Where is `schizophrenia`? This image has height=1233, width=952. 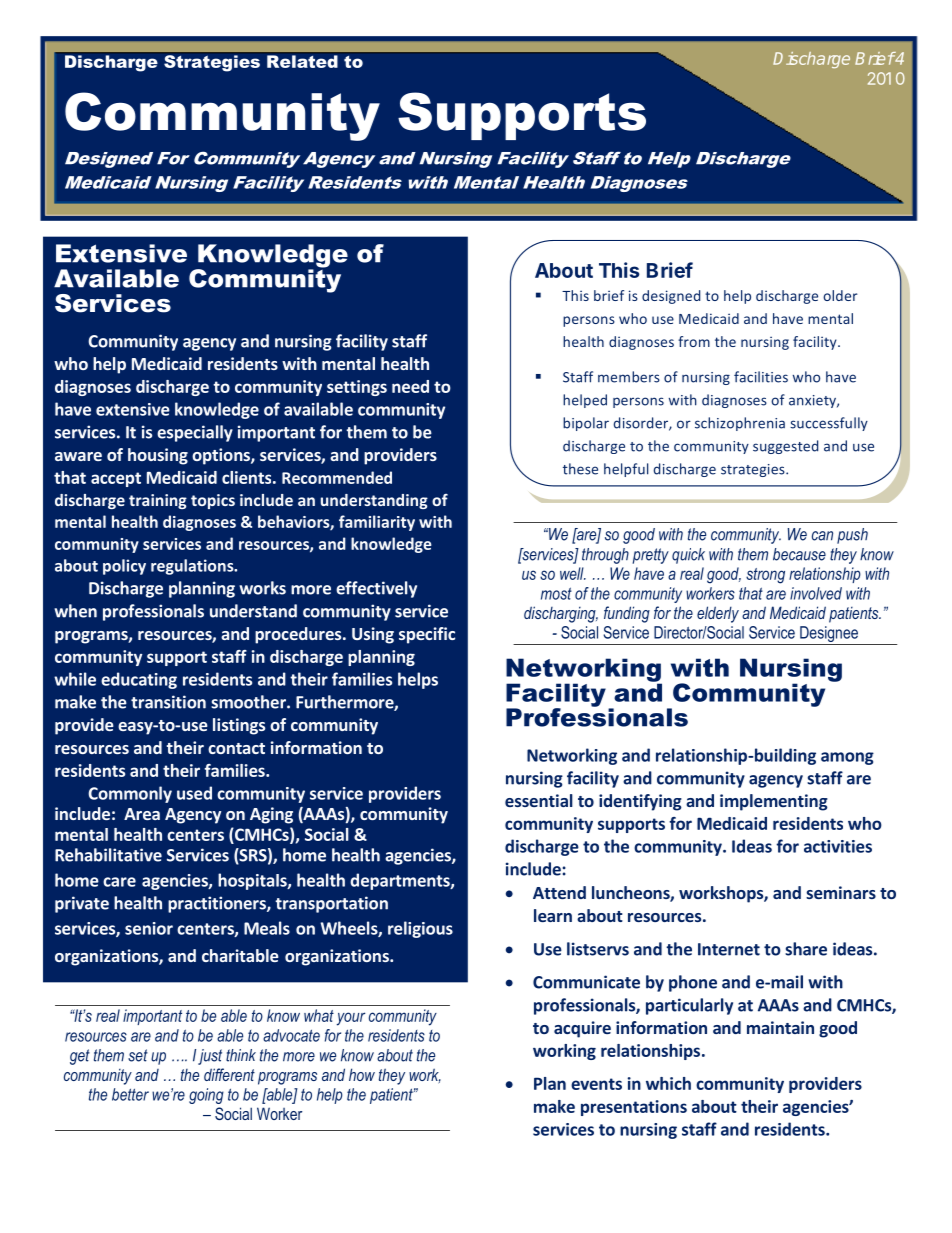
schizophrenia is located at coordinates (740, 424).
